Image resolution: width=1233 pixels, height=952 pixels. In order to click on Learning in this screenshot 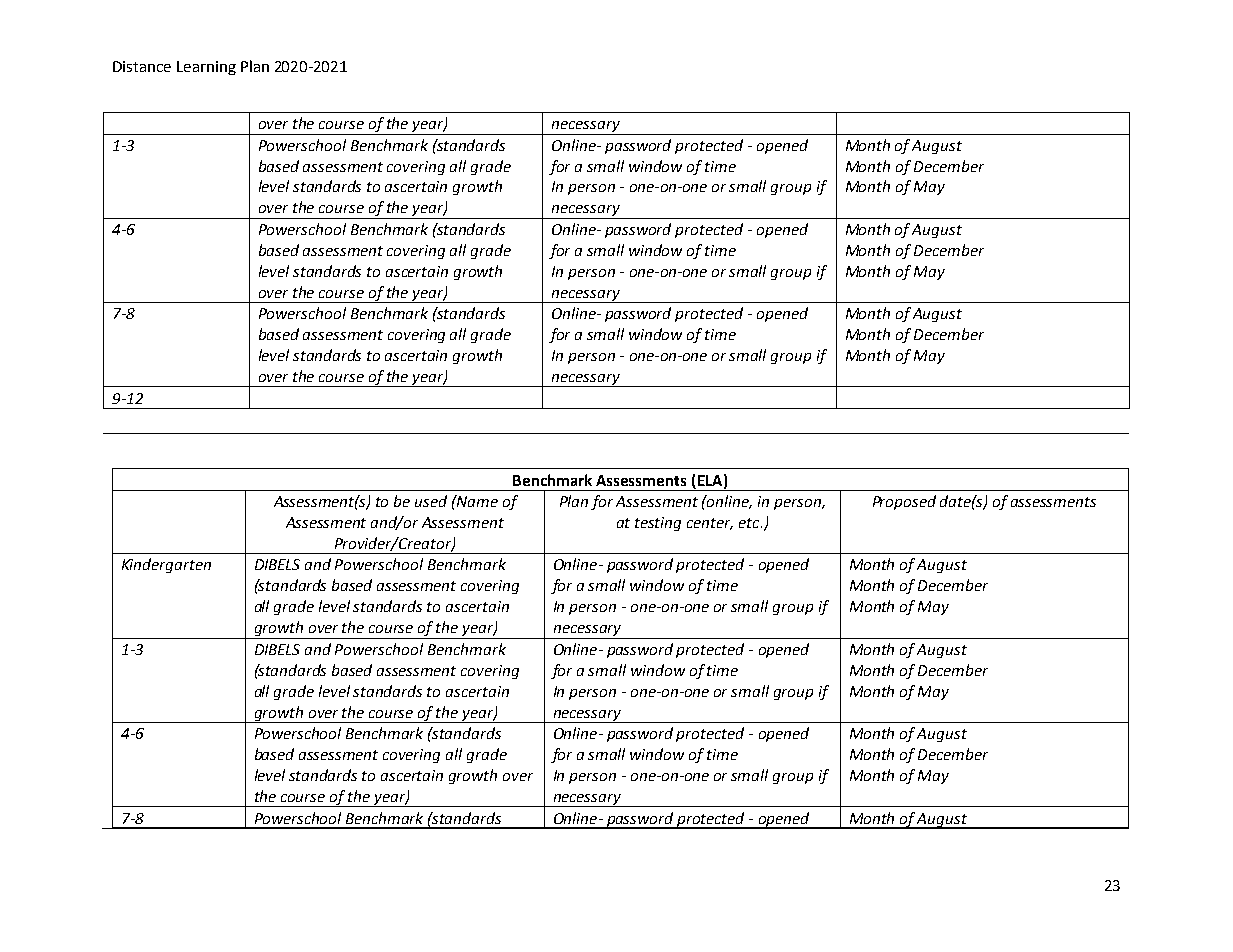, I will do `click(206, 68)`.
